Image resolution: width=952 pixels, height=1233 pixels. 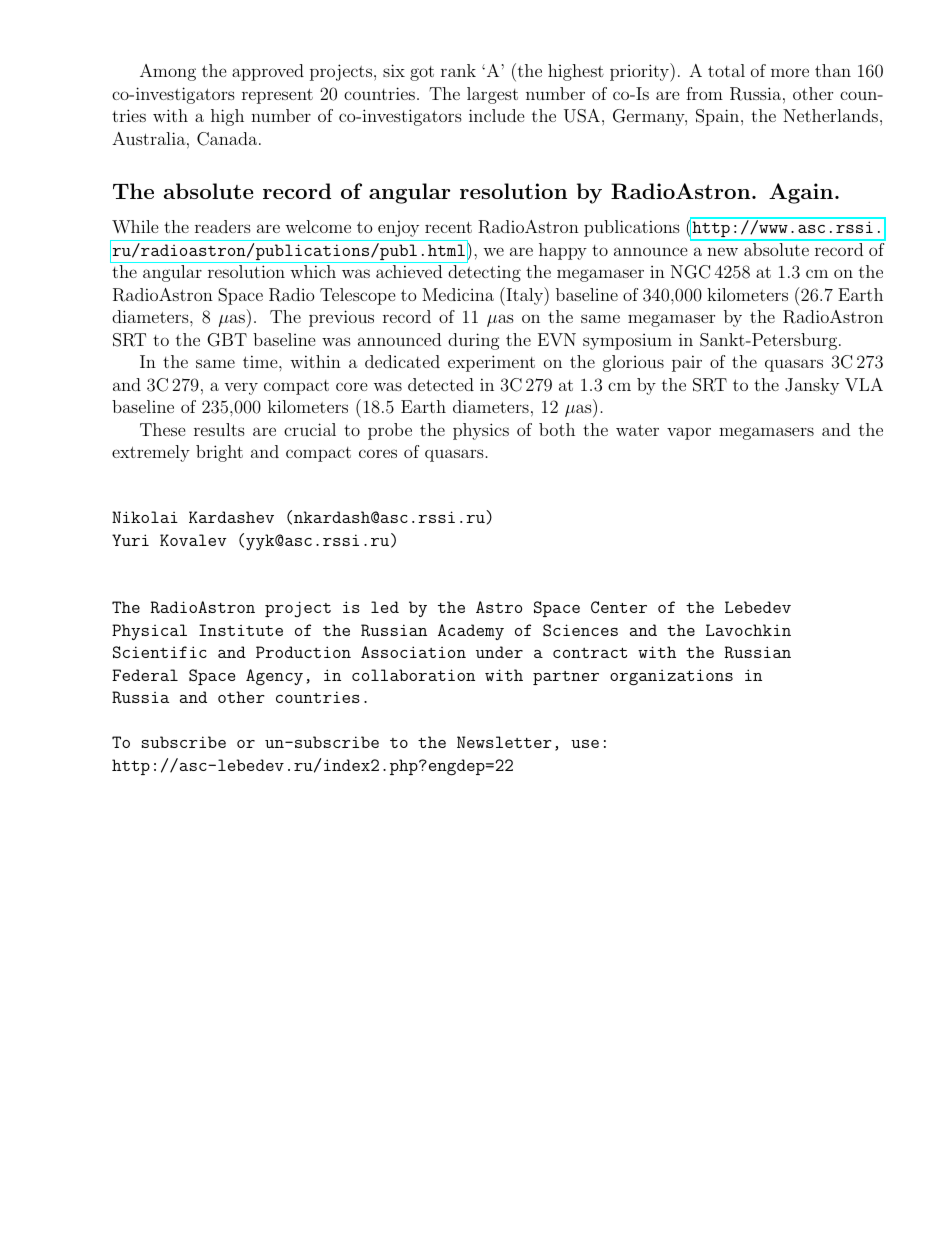 What do you see at coordinates (274, 677) in the screenshot?
I see `Agency` at bounding box center [274, 677].
